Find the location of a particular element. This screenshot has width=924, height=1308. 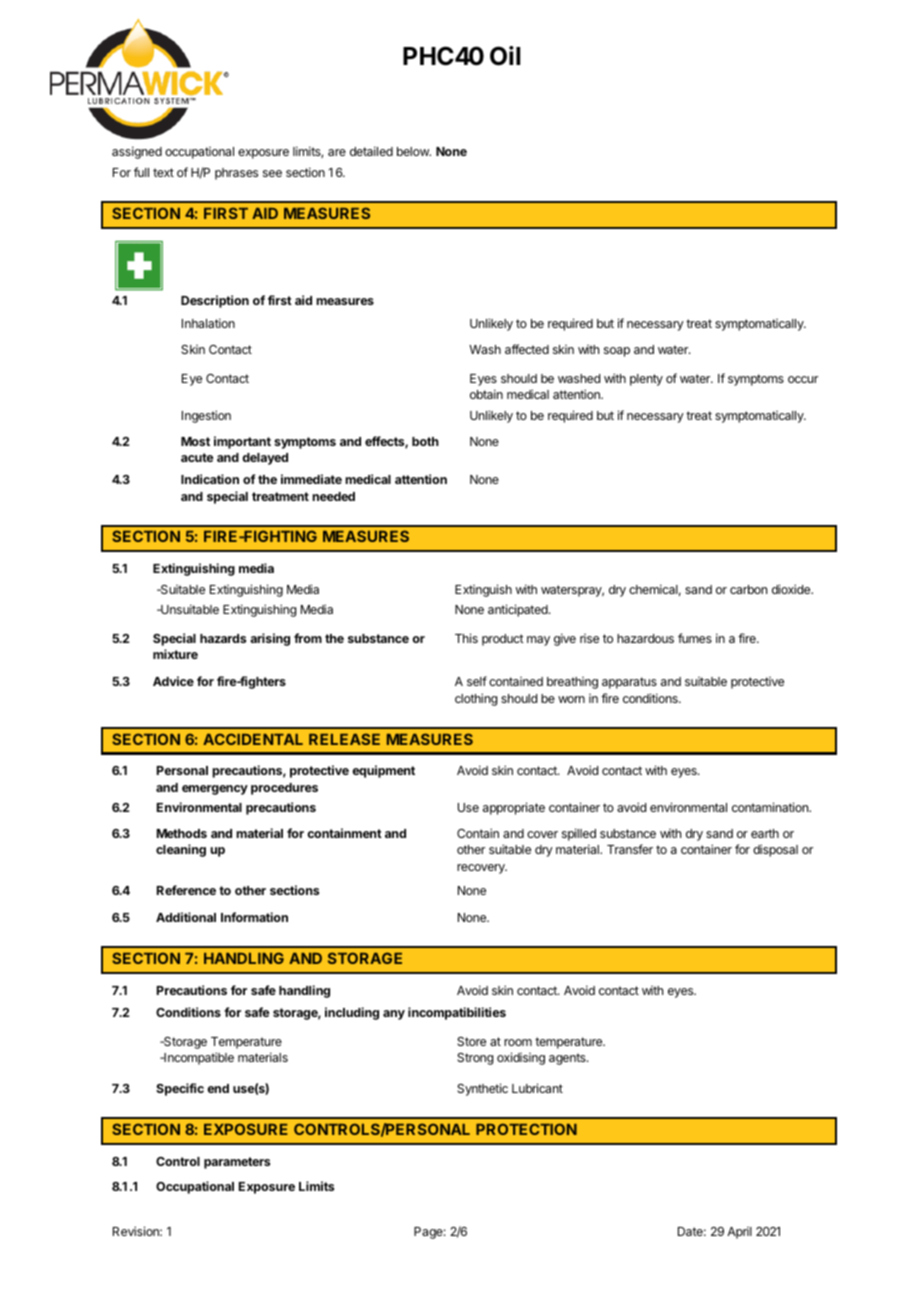

PROTECTION is located at coordinates (526, 1129).
